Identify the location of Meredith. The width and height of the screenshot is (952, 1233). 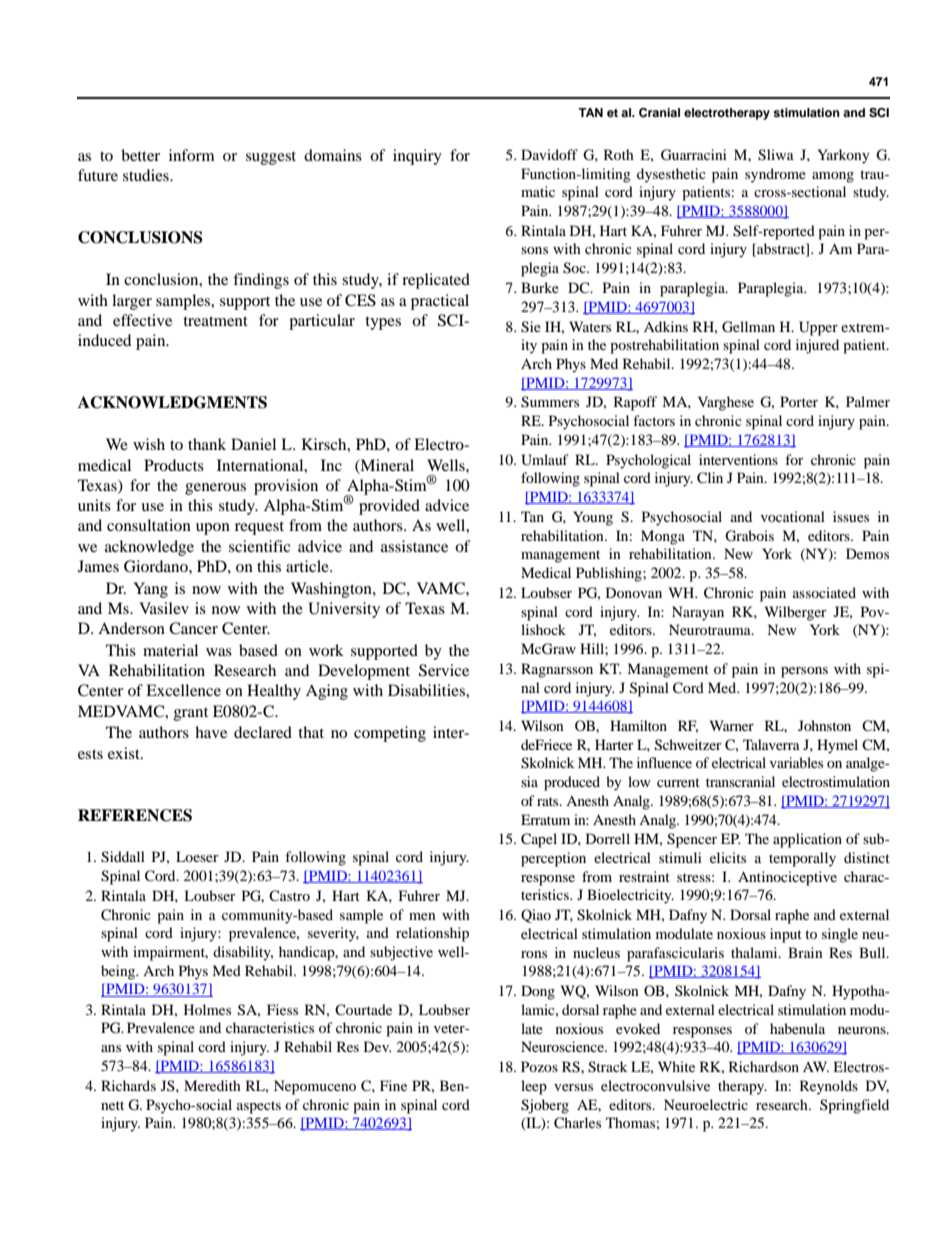
(212, 1085).
